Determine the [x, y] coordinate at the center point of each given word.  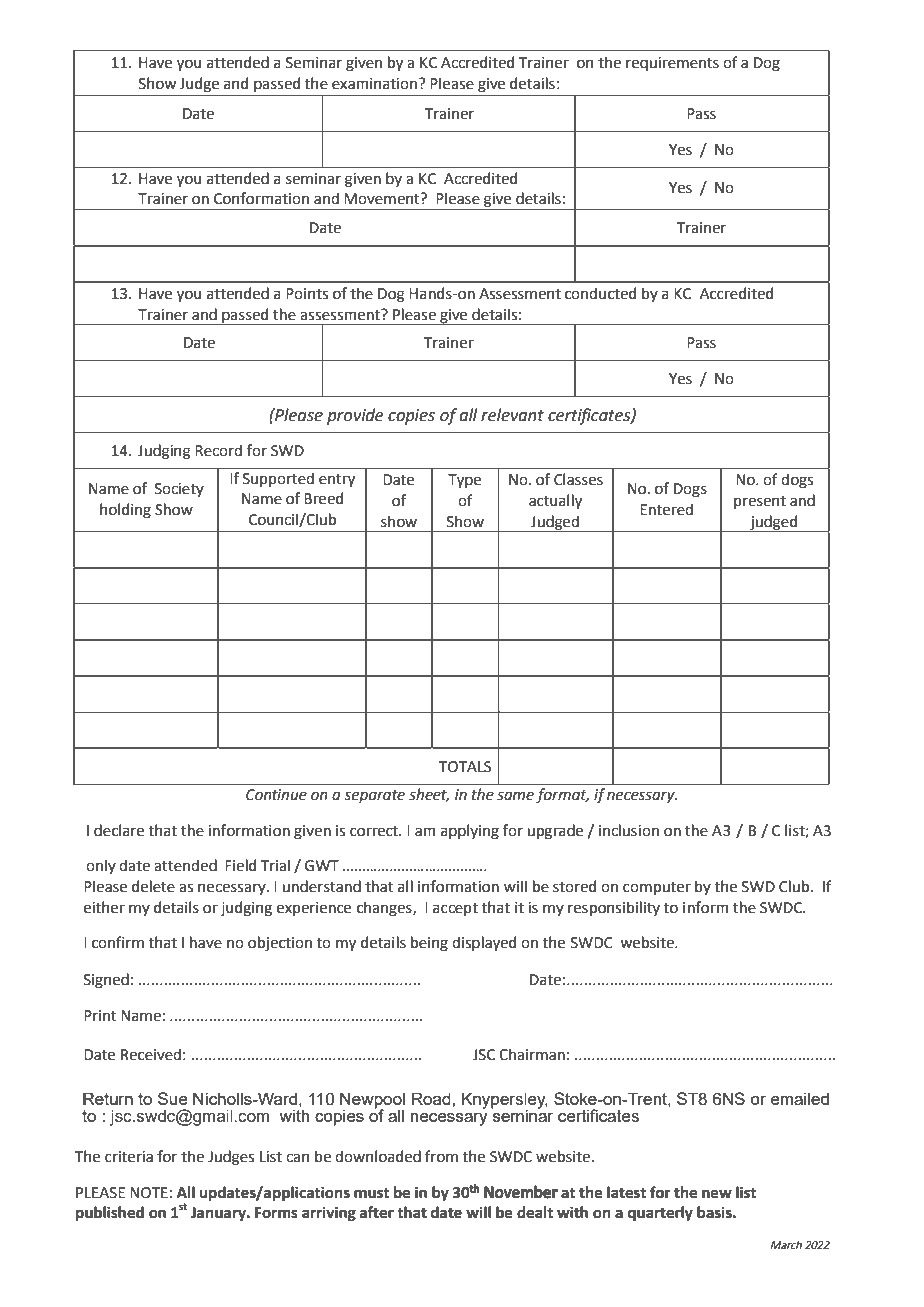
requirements [672, 64]
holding [125, 511]
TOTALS [465, 767]
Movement [383, 199]
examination [374, 84]
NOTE [149, 1193]
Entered [666, 509]
